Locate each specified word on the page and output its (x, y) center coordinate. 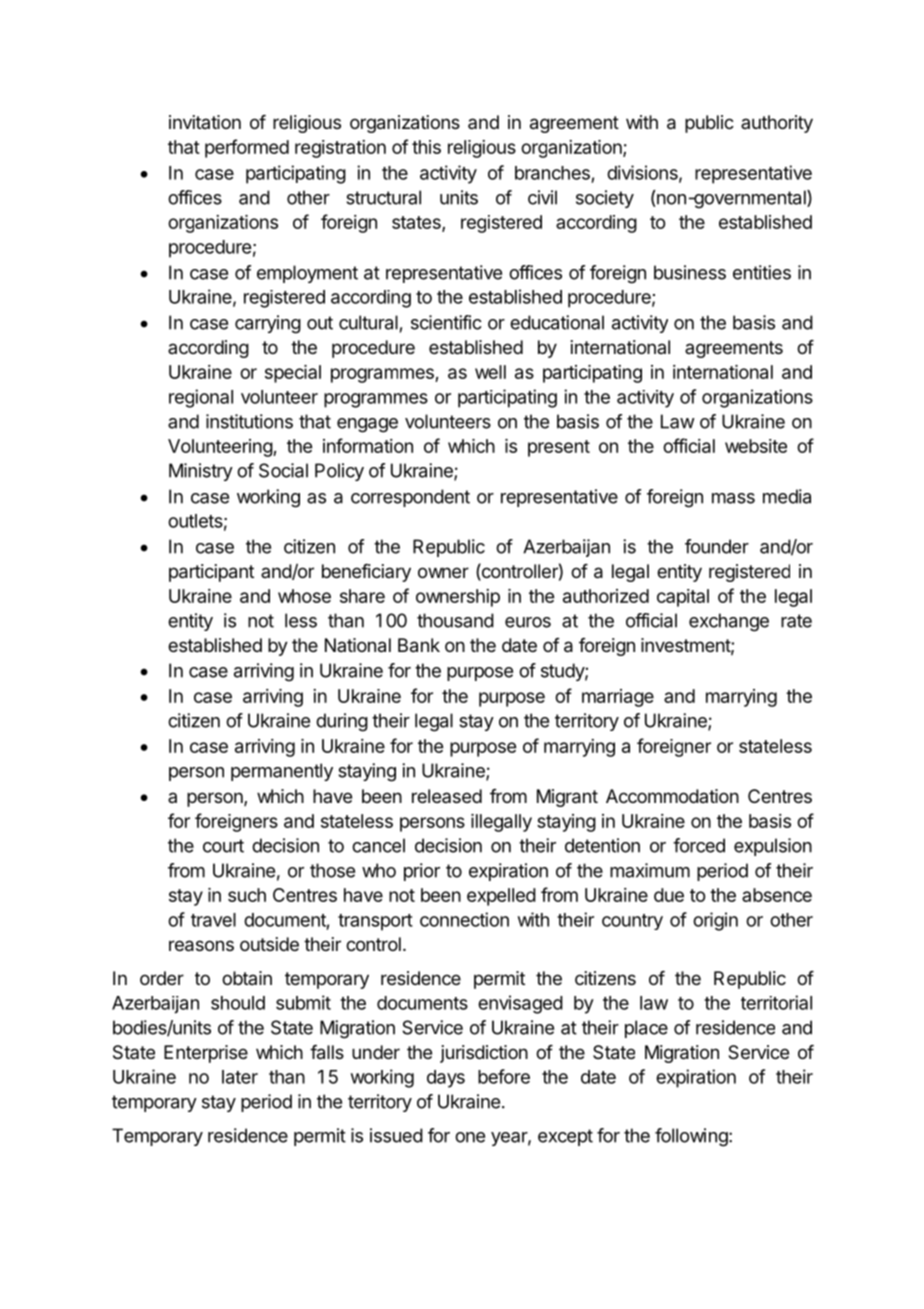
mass (733, 498)
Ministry (201, 472)
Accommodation (672, 796)
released (447, 796)
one (470, 1137)
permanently (282, 772)
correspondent (410, 498)
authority (777, 124)
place (646, 1029)
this (426, 147)
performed (247, 148)
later (240, 1077)
